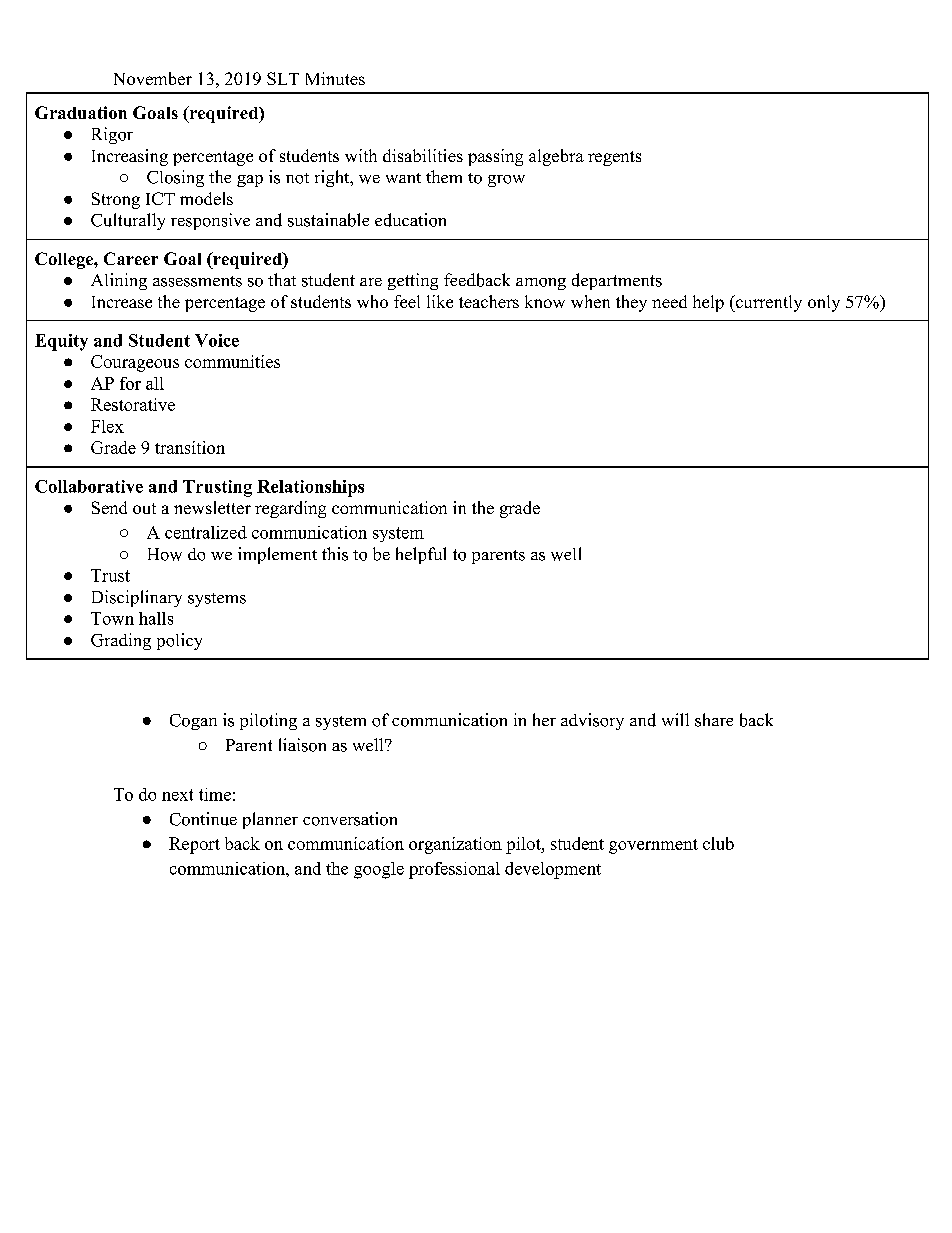  What do you see at coordinates (194, 845) in the document?
I see `Report` at bounding box center [194, 845].
